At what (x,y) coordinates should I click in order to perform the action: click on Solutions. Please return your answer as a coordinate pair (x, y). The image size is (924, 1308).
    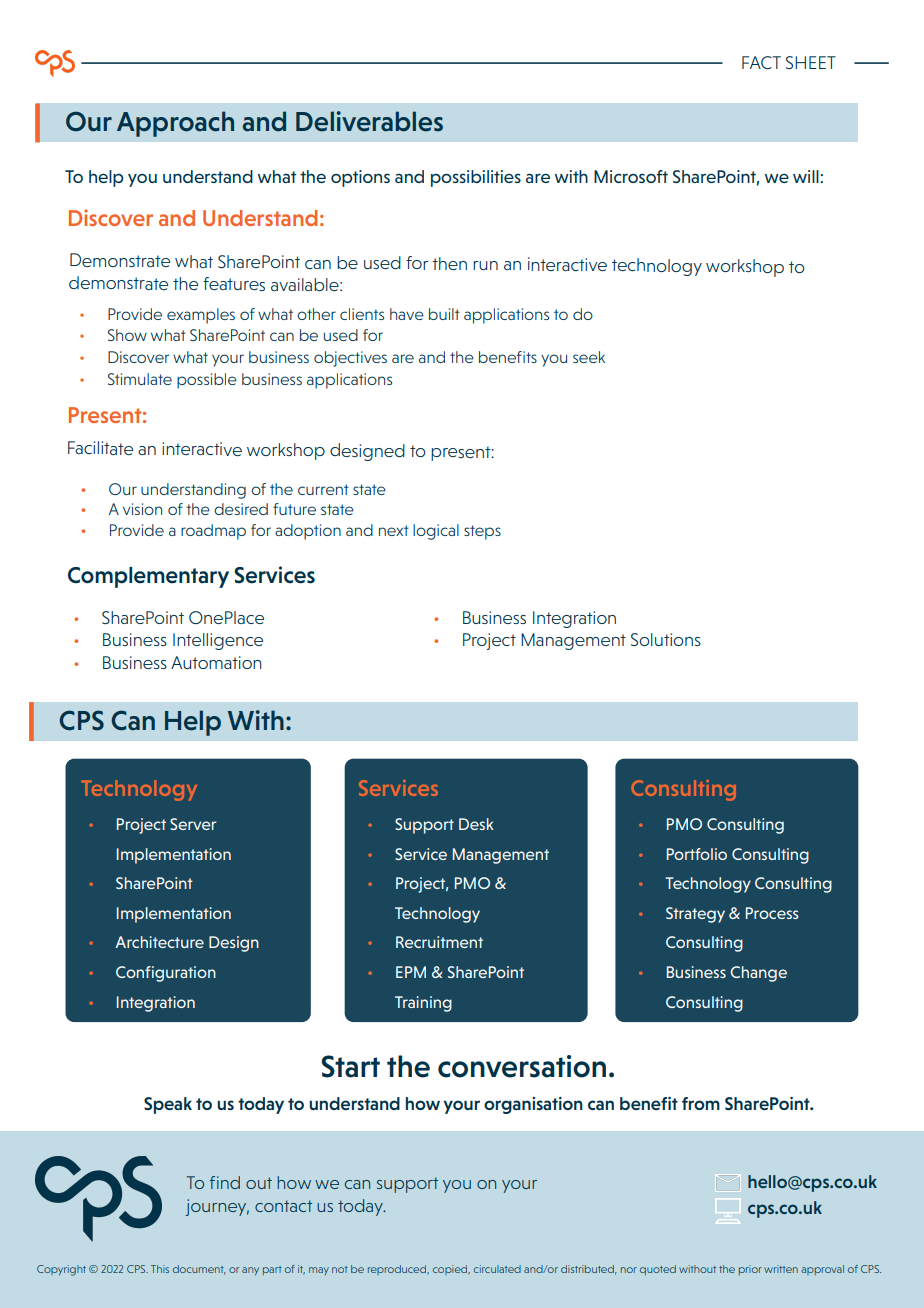
    Looking at the image, I should click on (666, 639).
